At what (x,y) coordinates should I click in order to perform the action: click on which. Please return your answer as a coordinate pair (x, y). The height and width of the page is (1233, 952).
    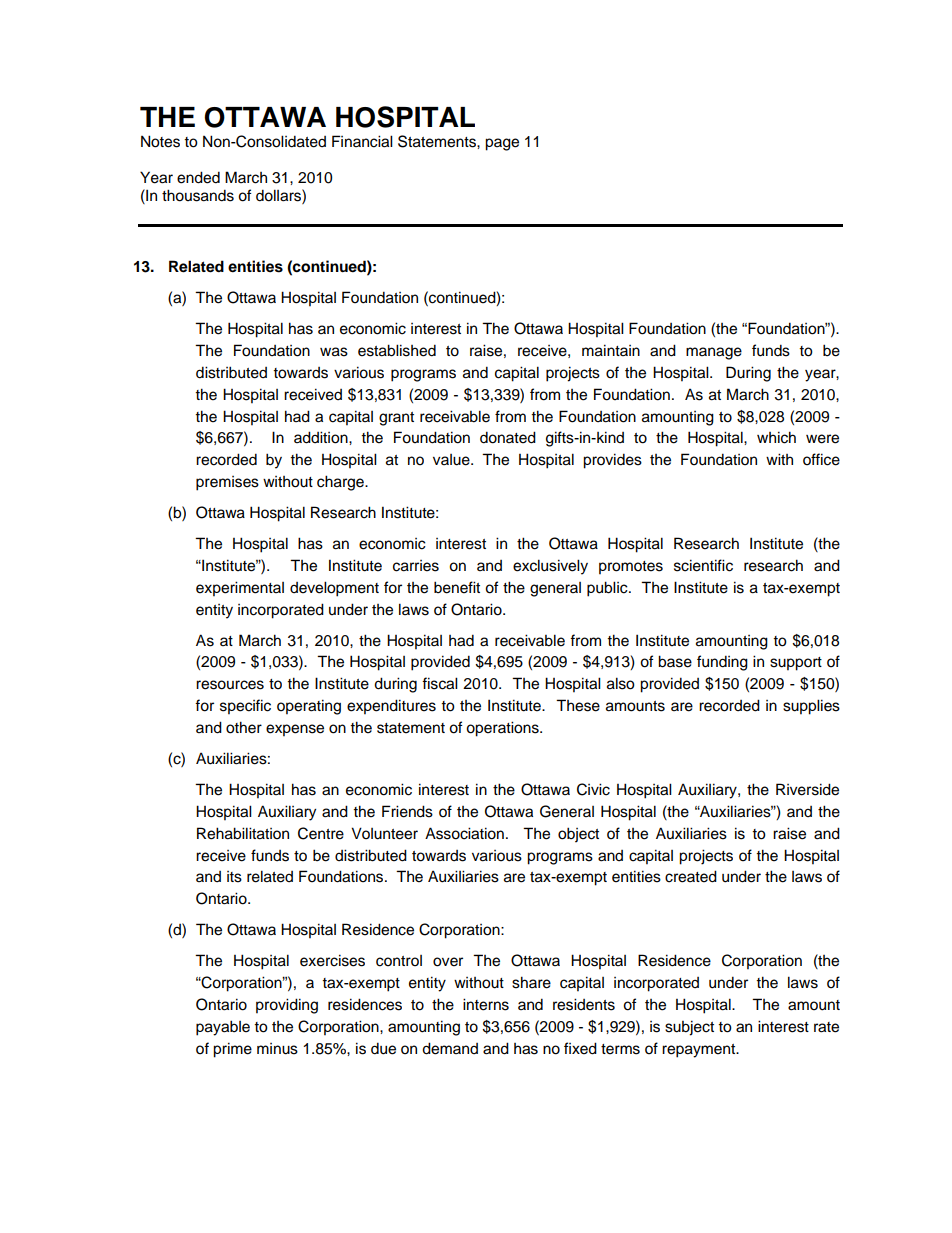
    Looking at the image, I should click on (776, 437).
